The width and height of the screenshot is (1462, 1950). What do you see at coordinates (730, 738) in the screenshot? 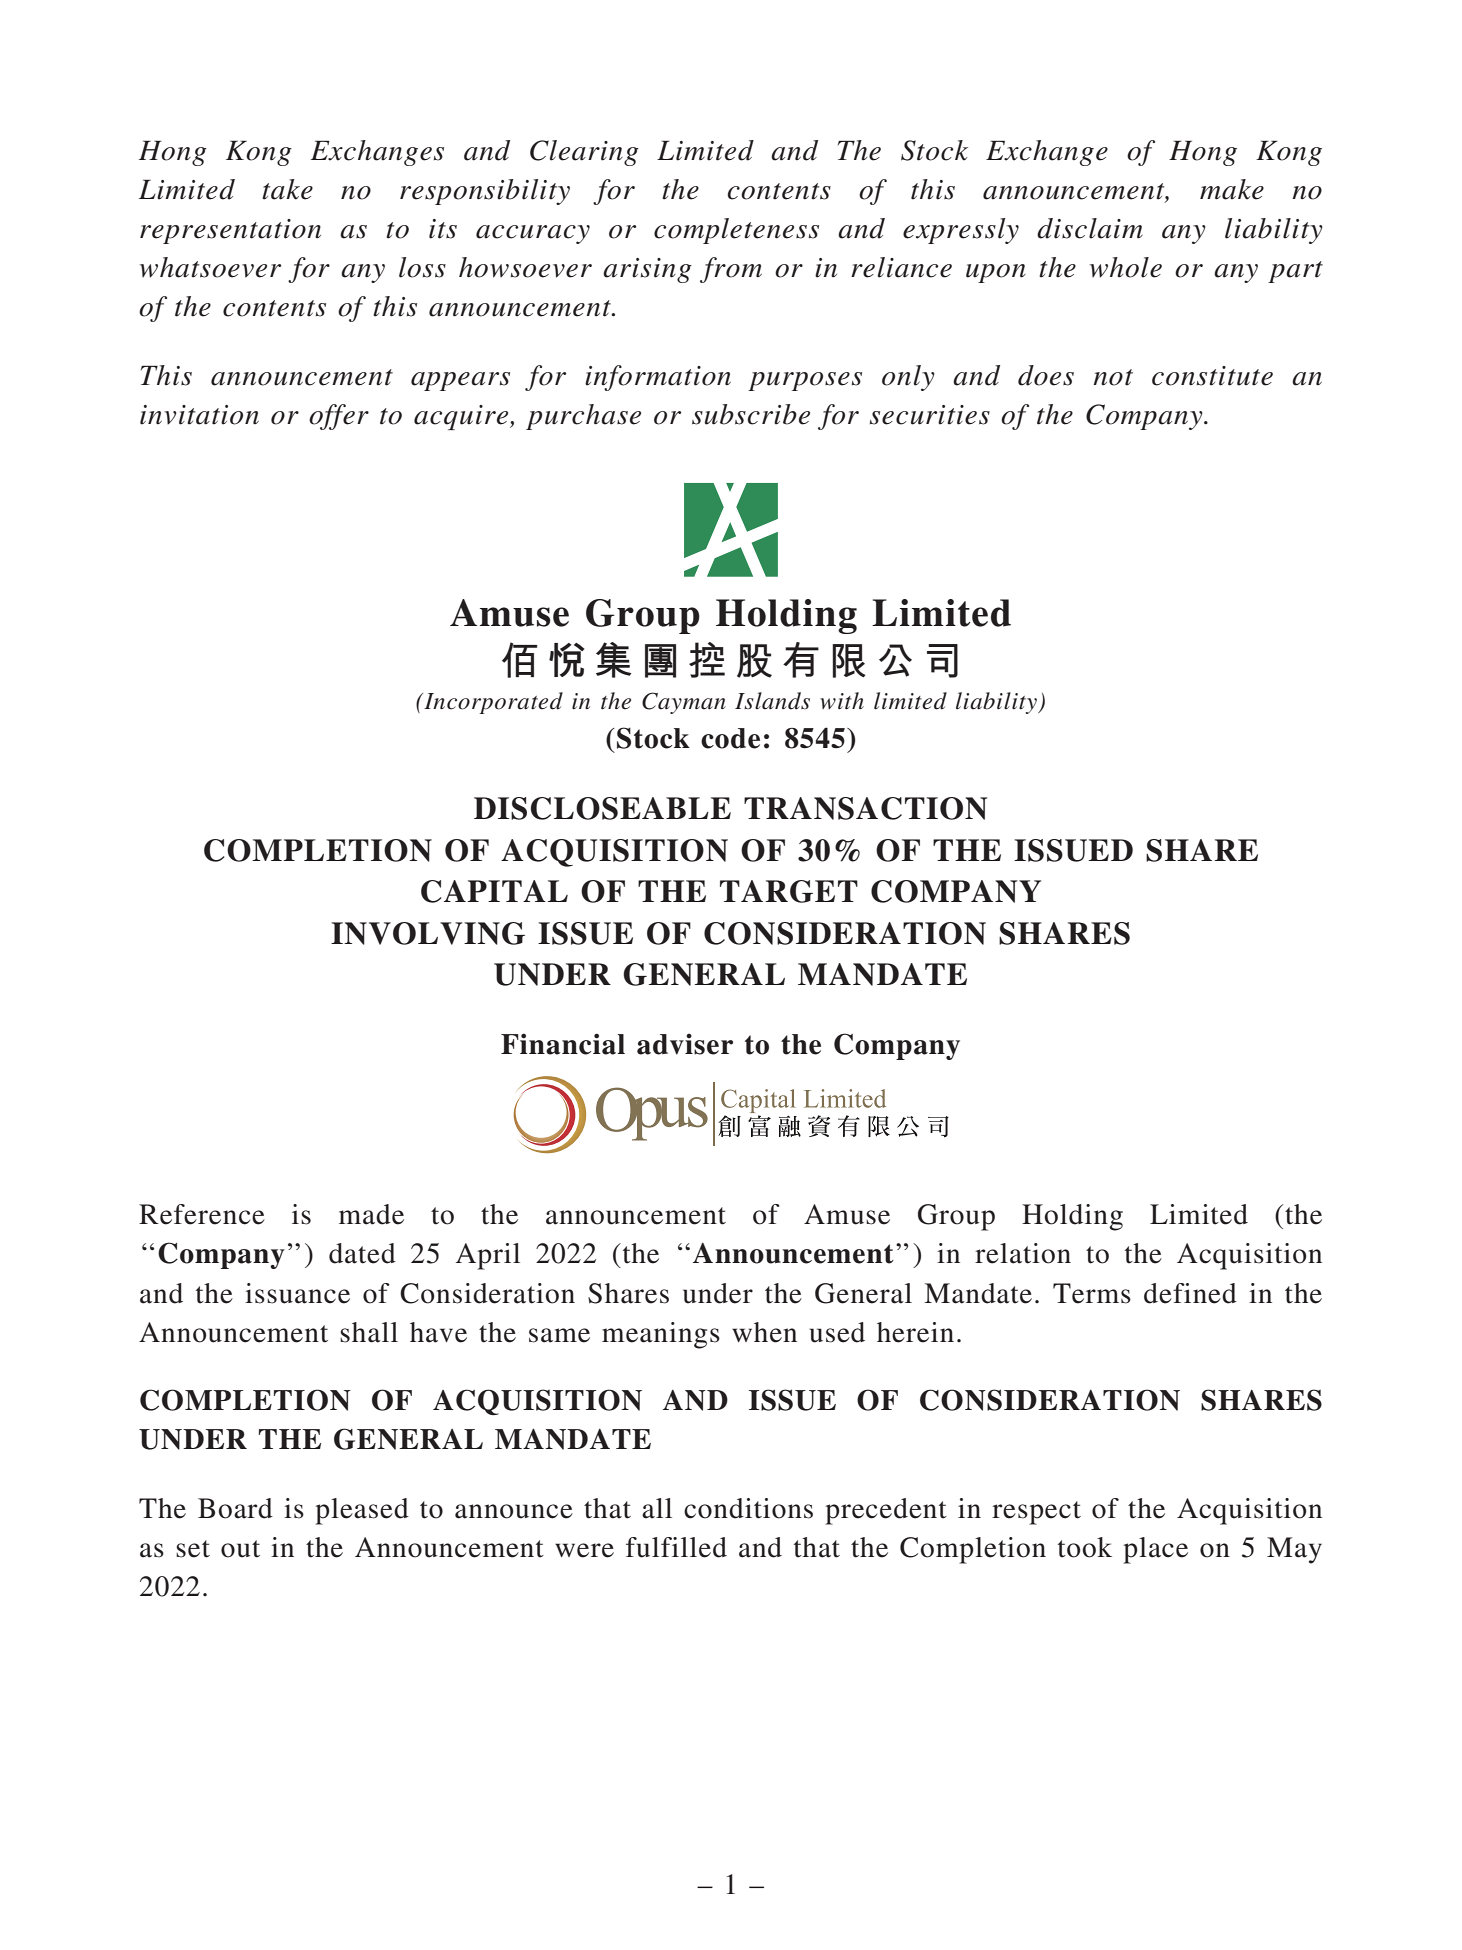
I see `code` at bounding box center [730, 738].
